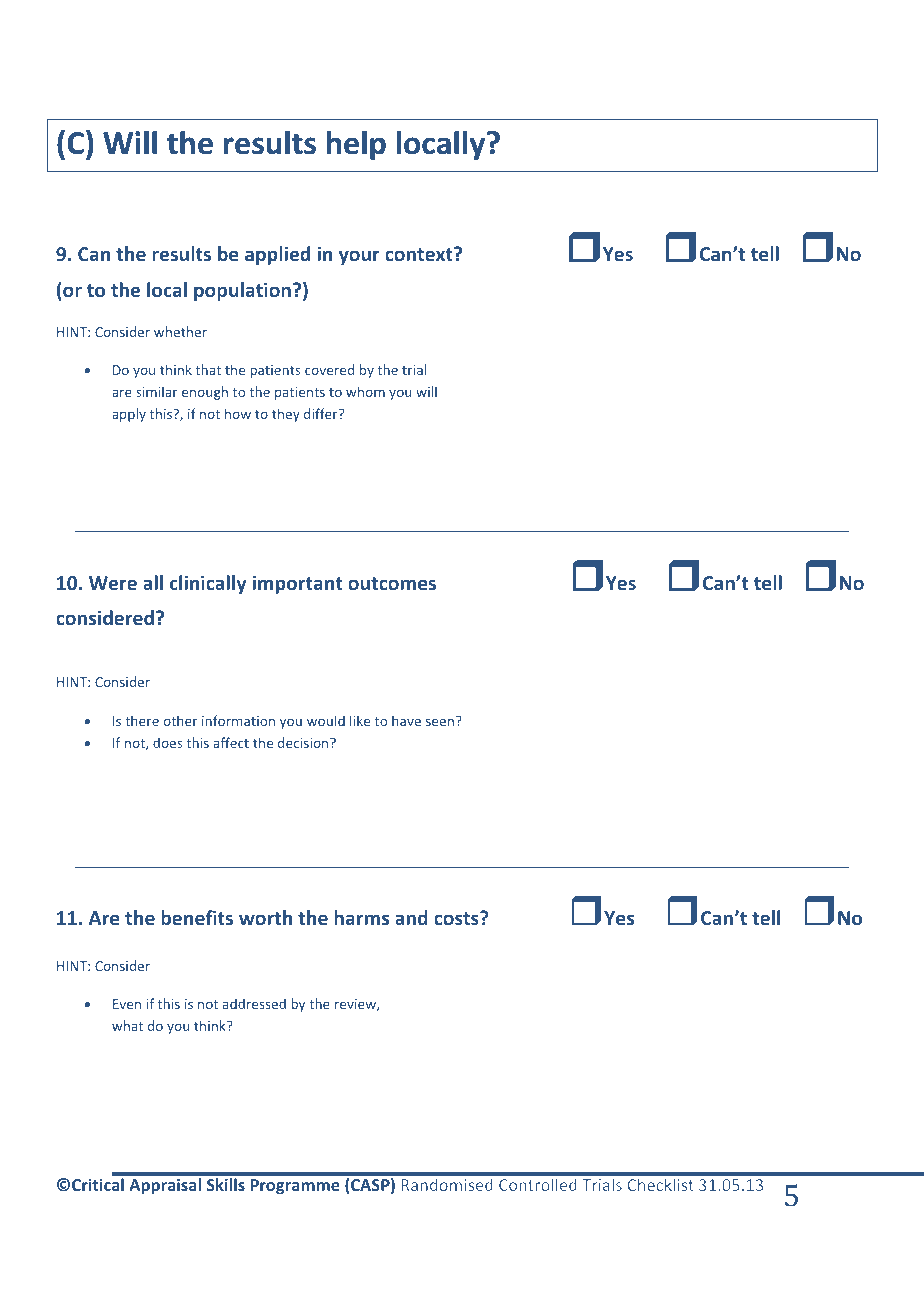  What do you see at coordinates (406, 720) in the screenshot?
I see `have` at bounding box center [406, 720].
